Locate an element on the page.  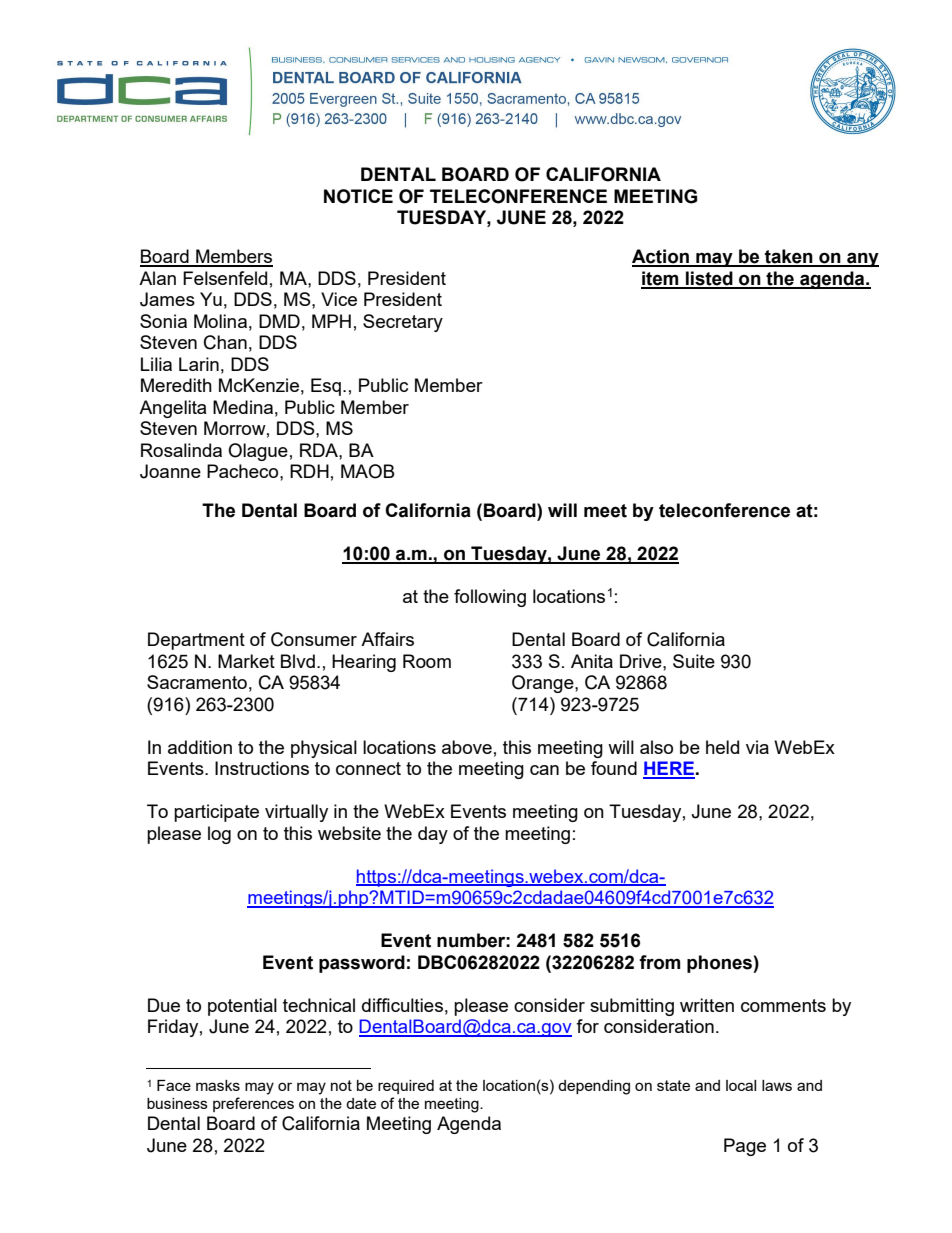
following is located at coordinates (490, 598).
